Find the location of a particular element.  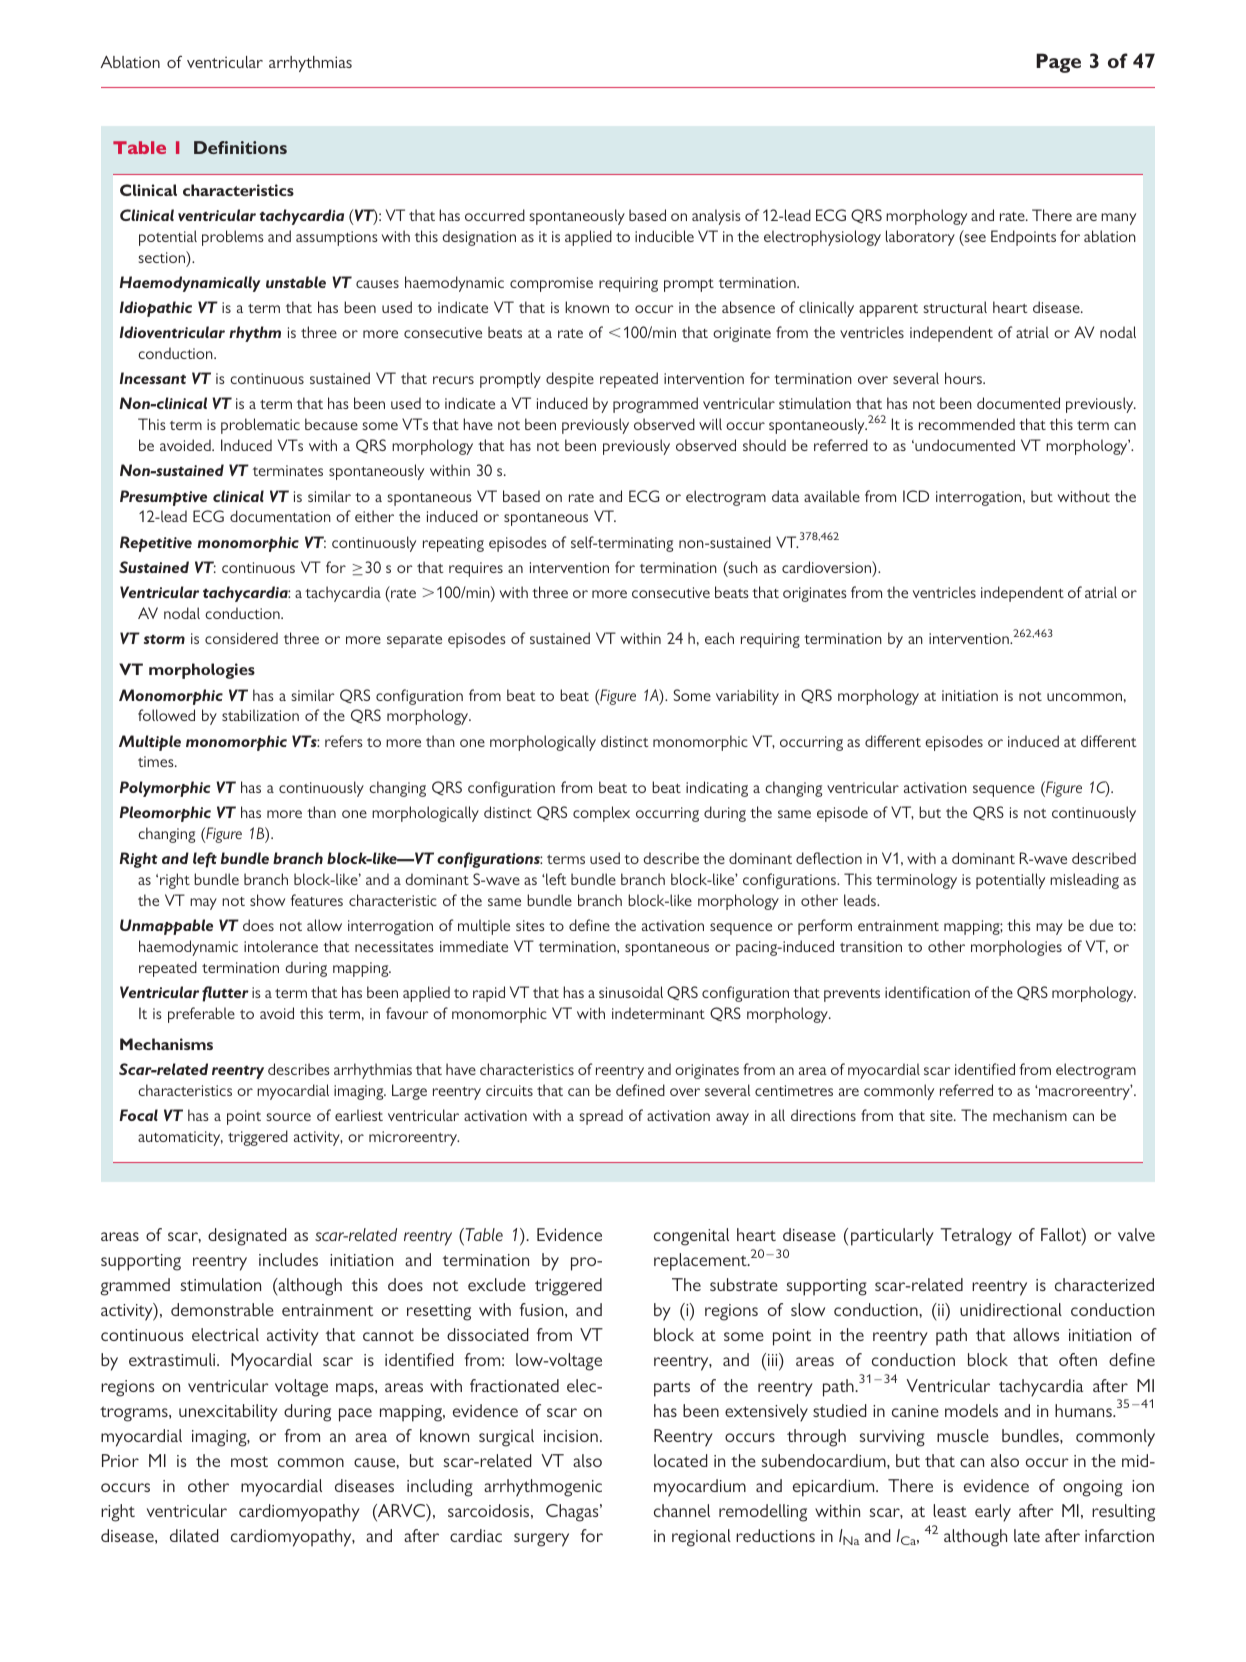

documentation is located at coordinates (280, 516).
